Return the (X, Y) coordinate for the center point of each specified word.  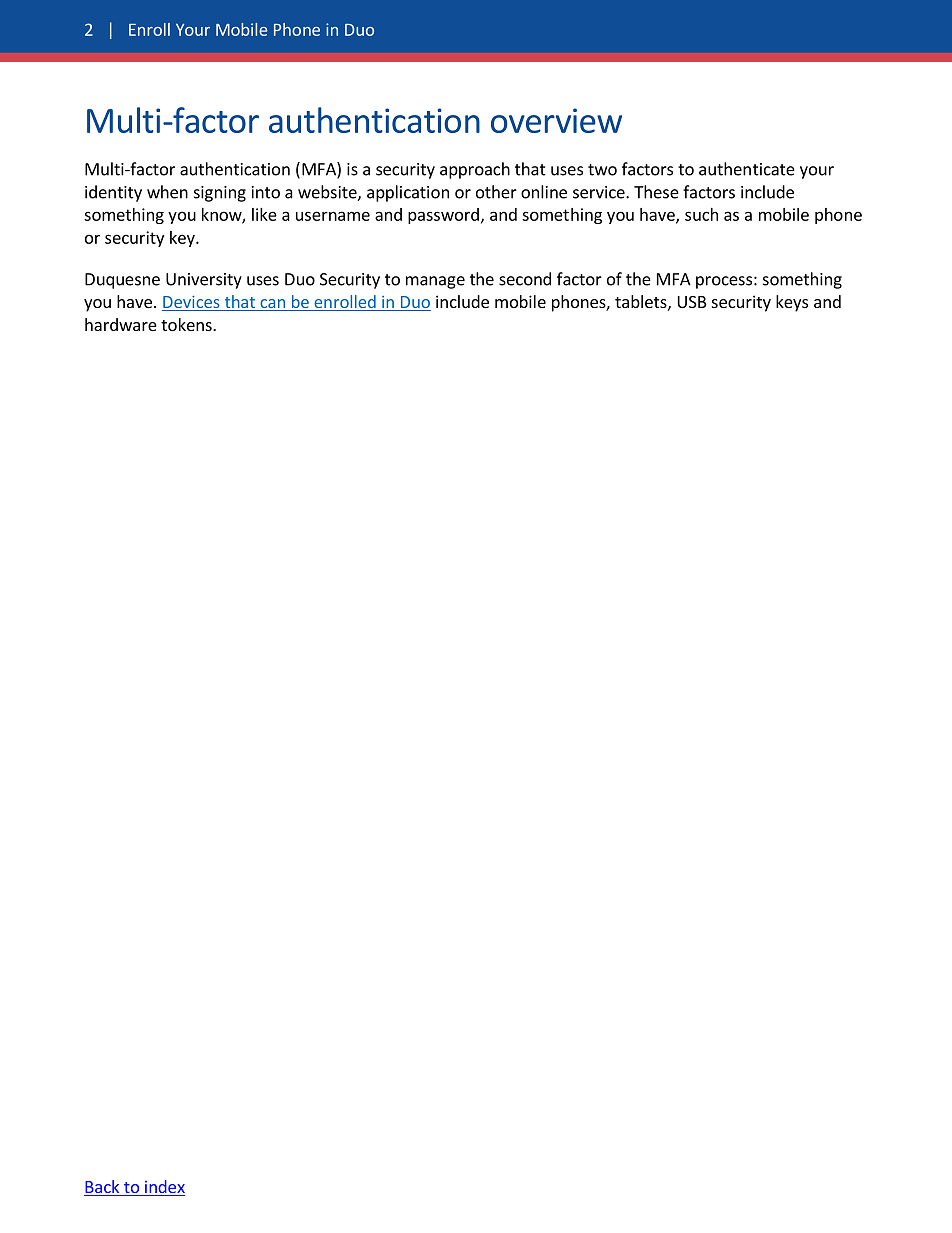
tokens (187, 324)
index (164, 1188)
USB (692, 302)
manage (435, 282)
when (167, 192)
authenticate (747, 169)
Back (102, 1188)
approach (475, 170)
